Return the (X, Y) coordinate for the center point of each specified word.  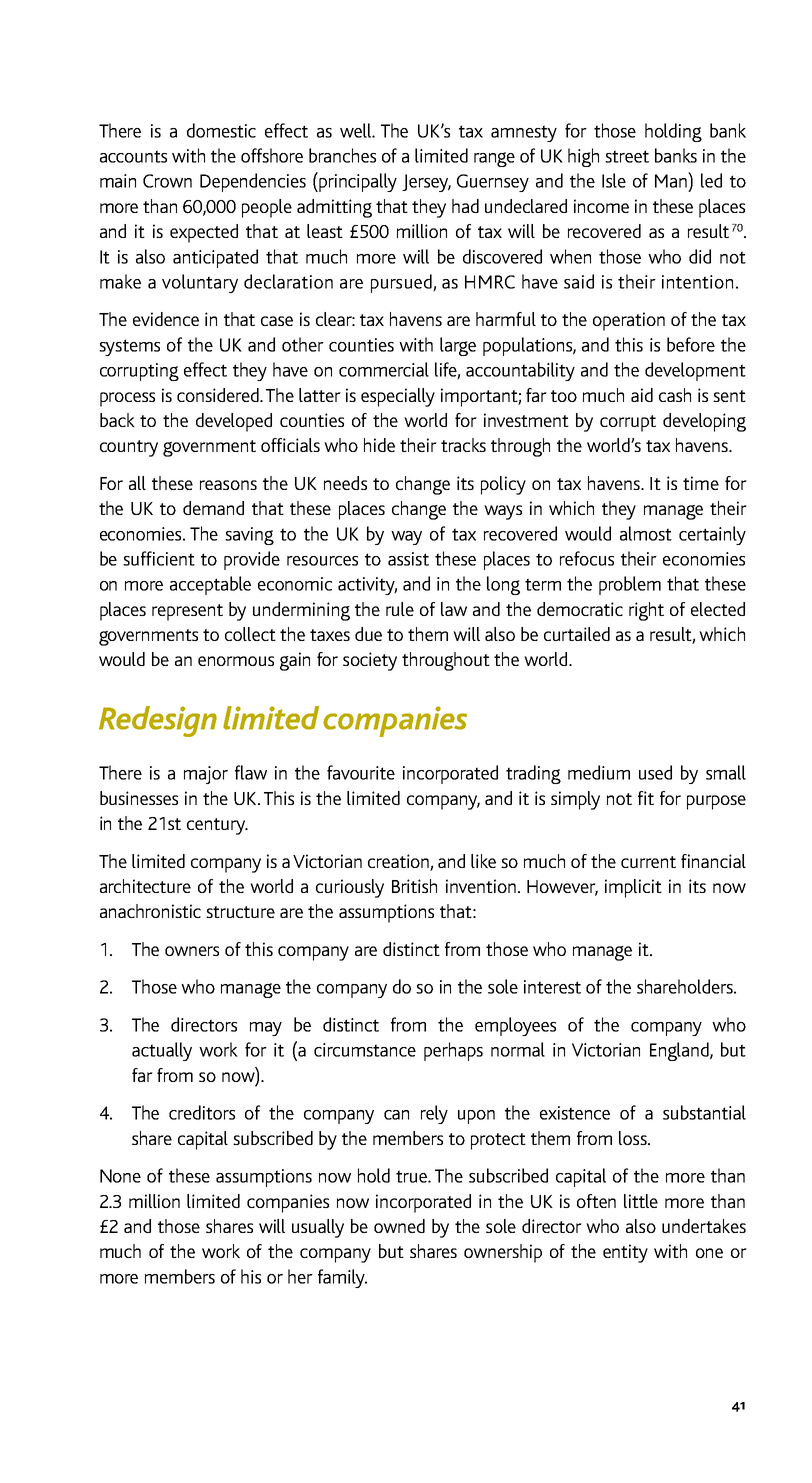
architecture (145, 886)
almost (646, 533)
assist (408, 559)
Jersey (426, 183)
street (627, 156)
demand (213, 508)
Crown (167, 181)
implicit (633, 888)
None (120, 1176)
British (414, 886)
